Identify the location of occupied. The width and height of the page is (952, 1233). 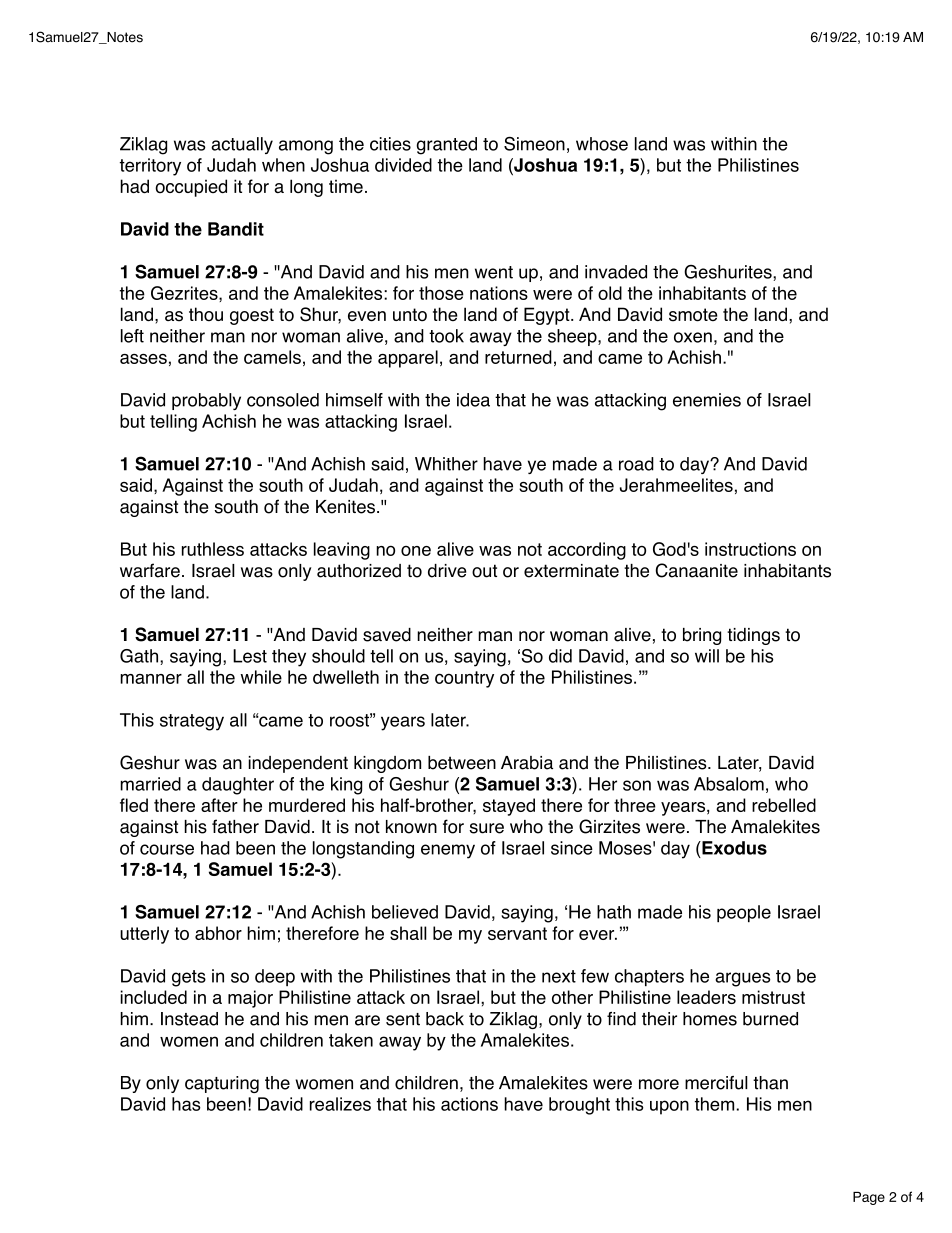
(191, 188).
